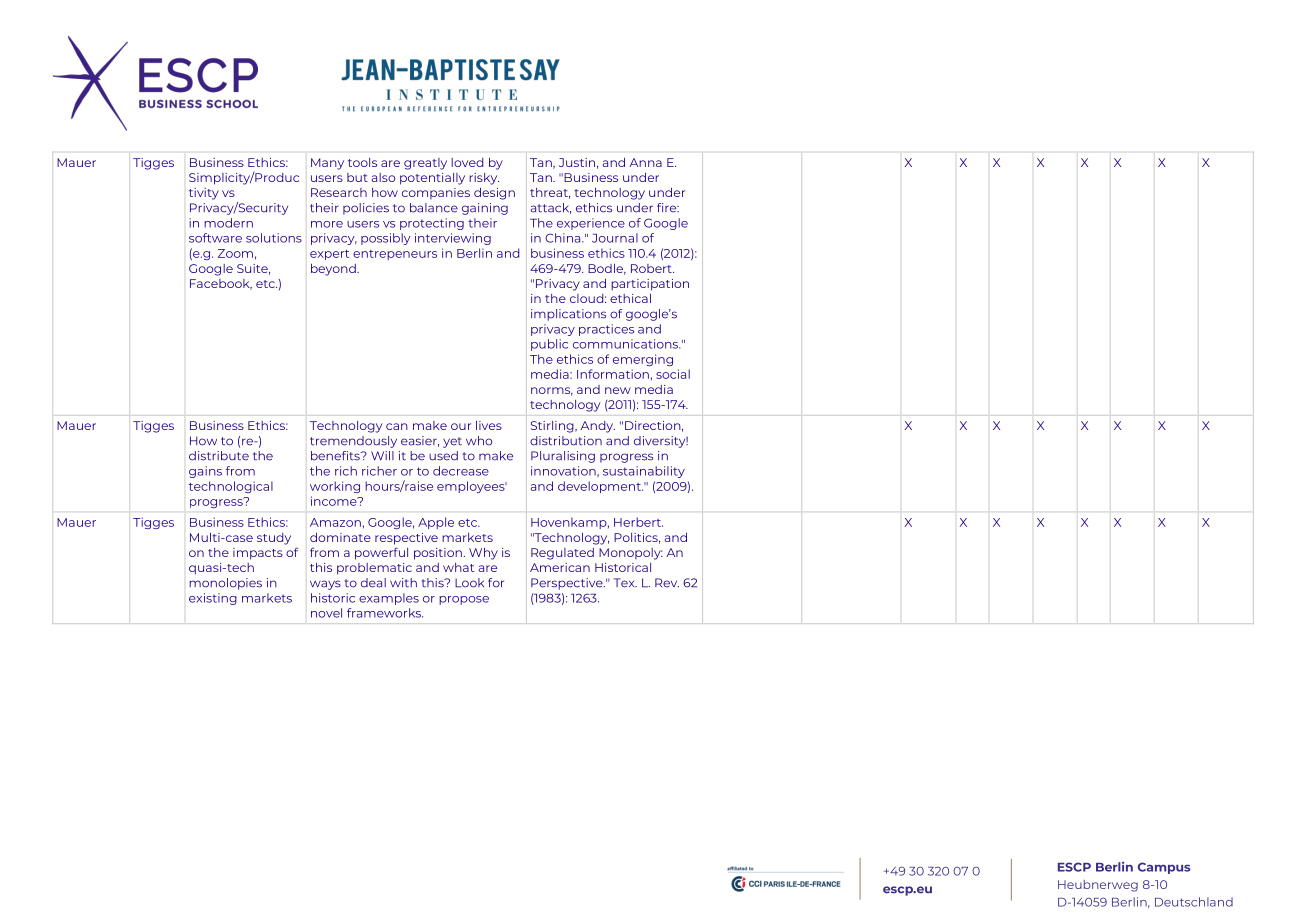 The width and height of the screenshot is (1308, 924). I want to click on communications, so click(626, 344).
